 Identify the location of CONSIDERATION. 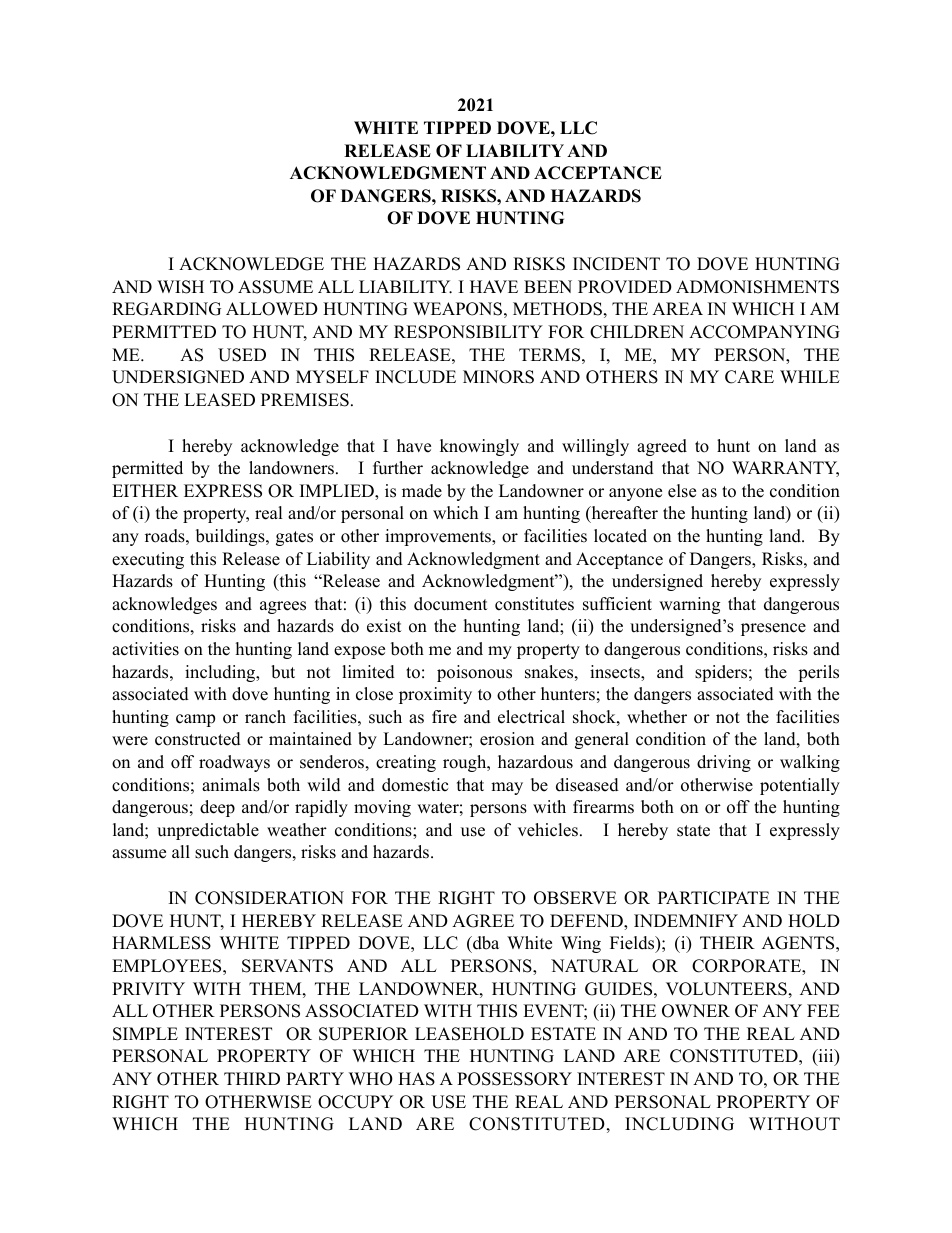
(269, 898).
